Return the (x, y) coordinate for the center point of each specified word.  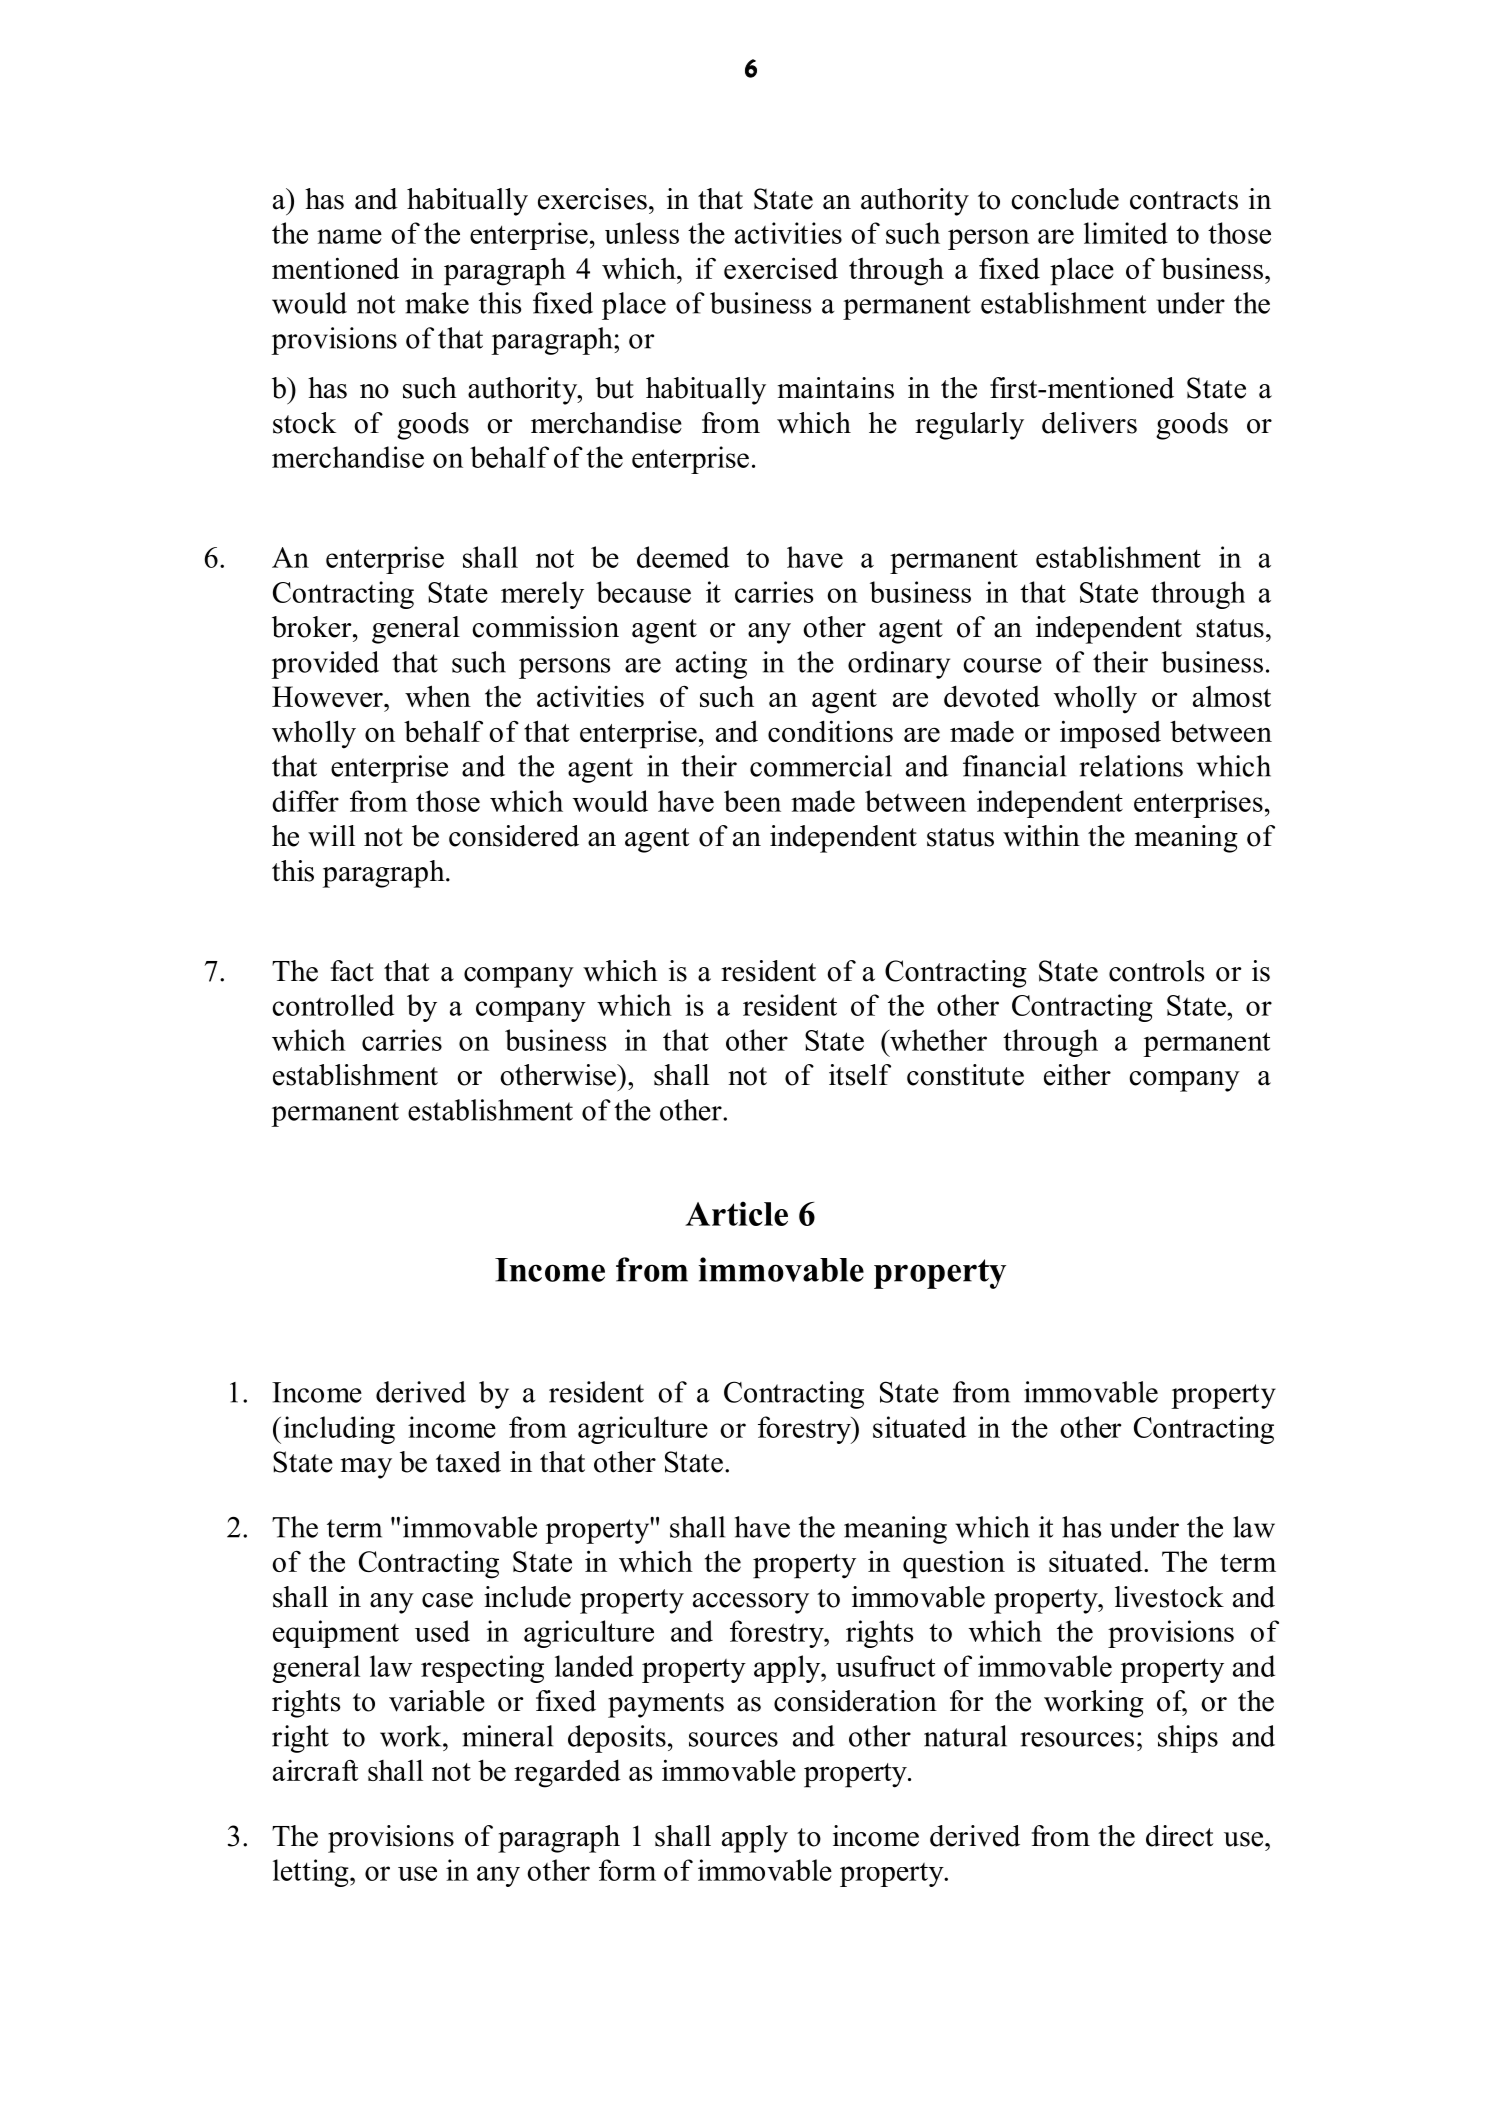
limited (1126, 233)
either (1077, 1075)
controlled (333, 1005)
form (627, 1870)
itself (860, 1075)
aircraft (316, 1770)
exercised (781, 268)
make (437, 303)
